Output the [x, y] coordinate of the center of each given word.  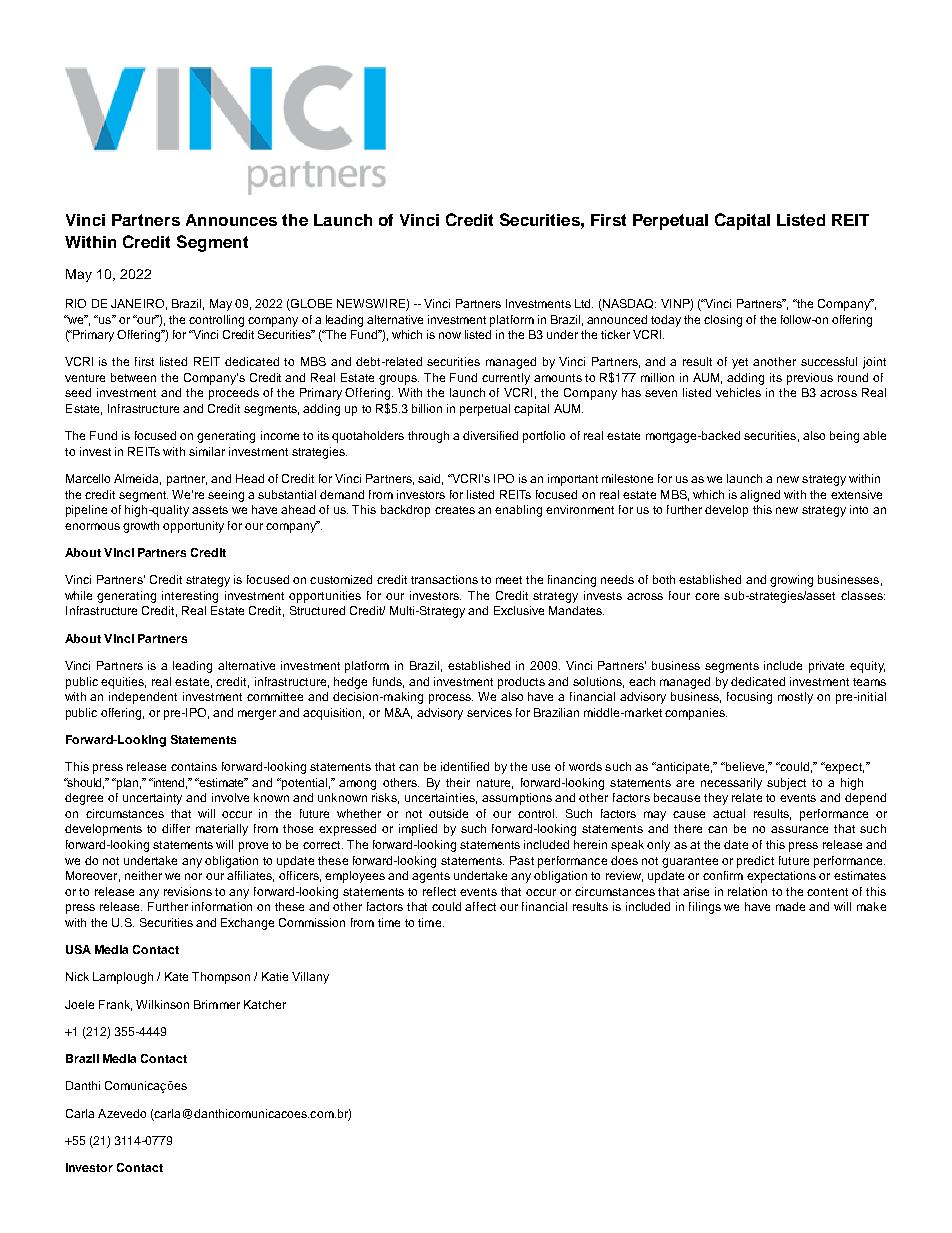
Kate [176, 976]
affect [480, 906]
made [790, 906]
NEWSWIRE [372, 305]
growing [791, 581]
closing [723, 321]
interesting [190, 597]
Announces [231, 220]
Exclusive [519, 610]
